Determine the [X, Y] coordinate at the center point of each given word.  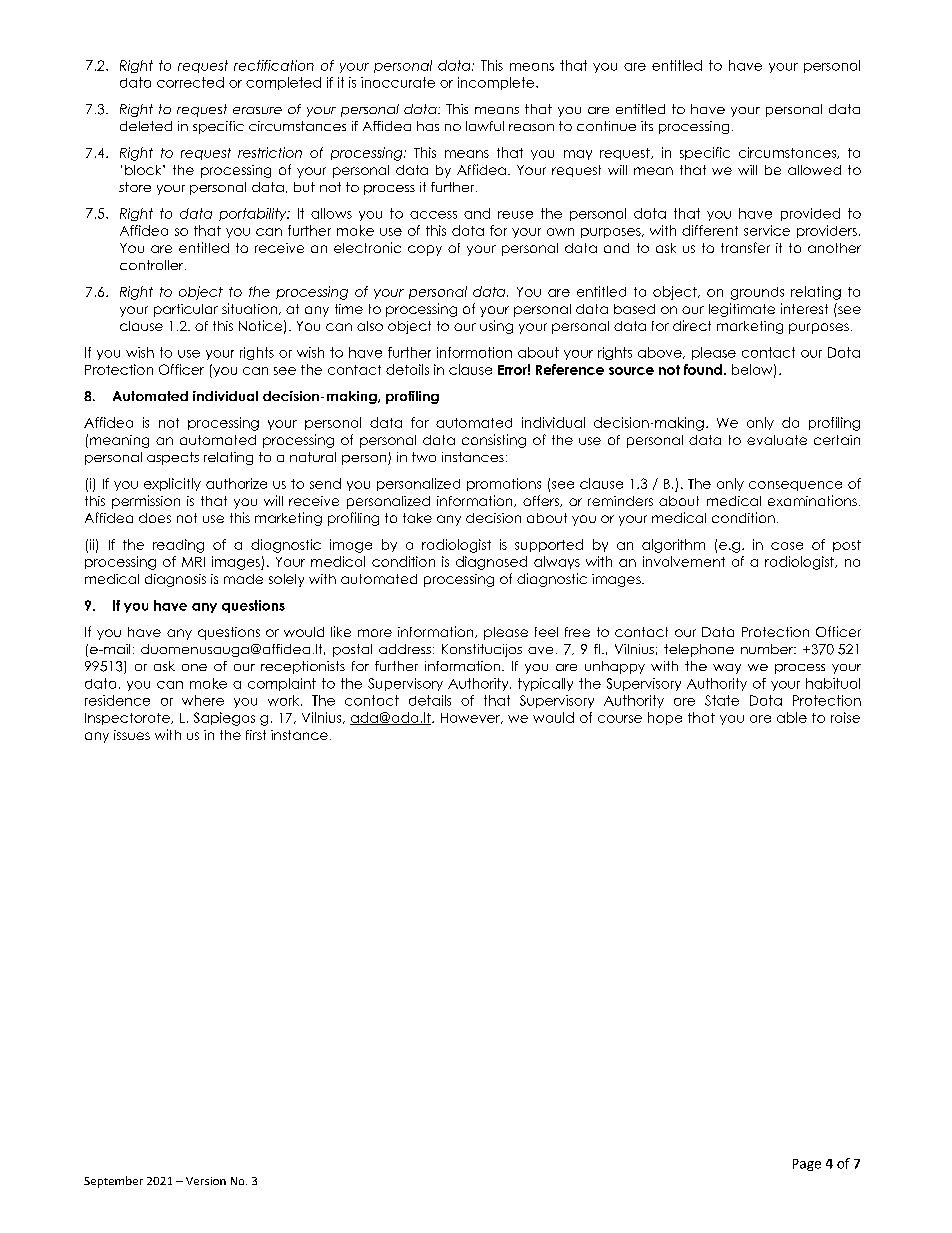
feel [546, 632]
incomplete [497, 83]
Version [206, 1181]
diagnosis [175, 580]
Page [807, 1165]
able [792, 717]
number [768, 649]
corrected [190, 82]
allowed [814, 170]
